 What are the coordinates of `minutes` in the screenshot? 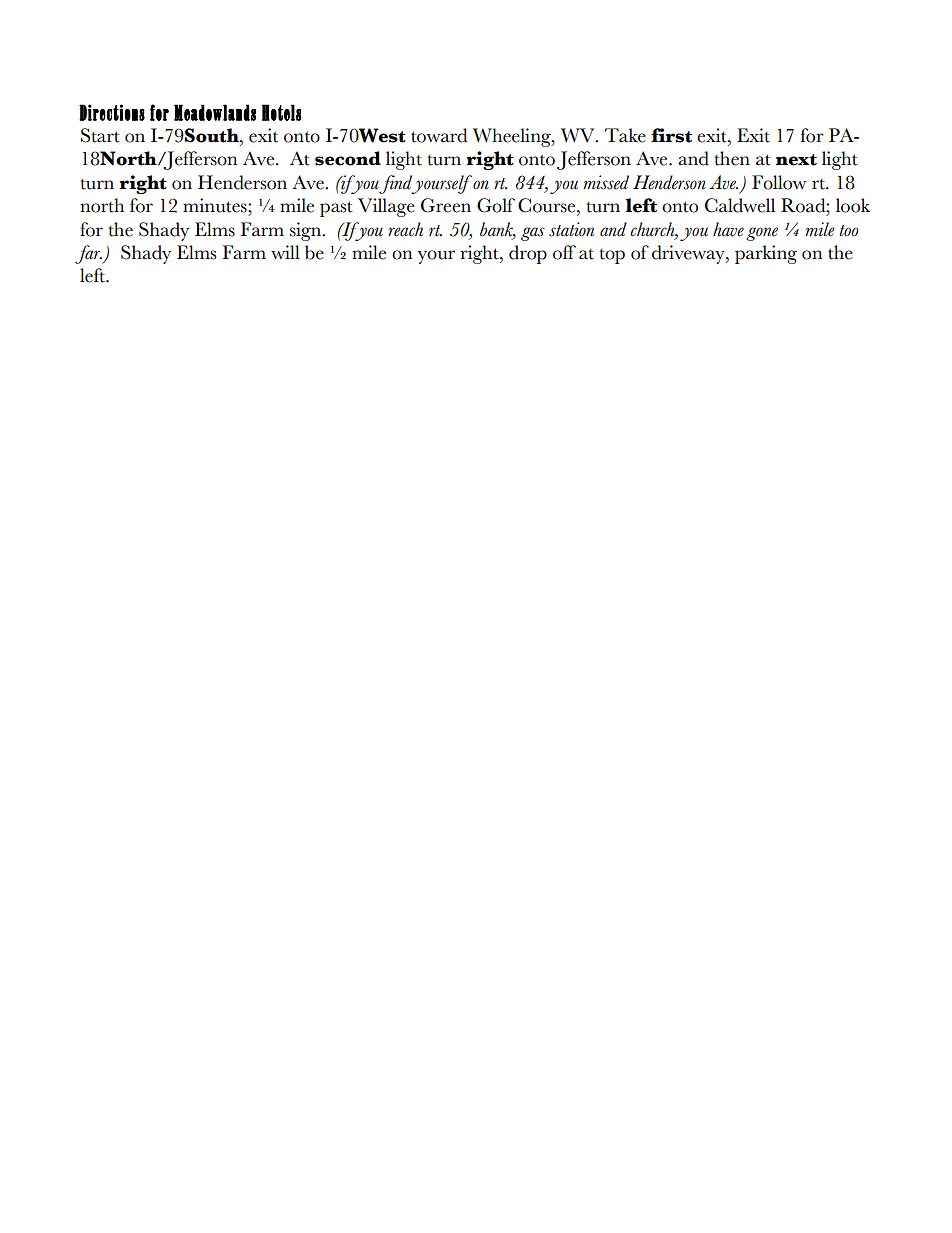 It's located at (216, 205).
